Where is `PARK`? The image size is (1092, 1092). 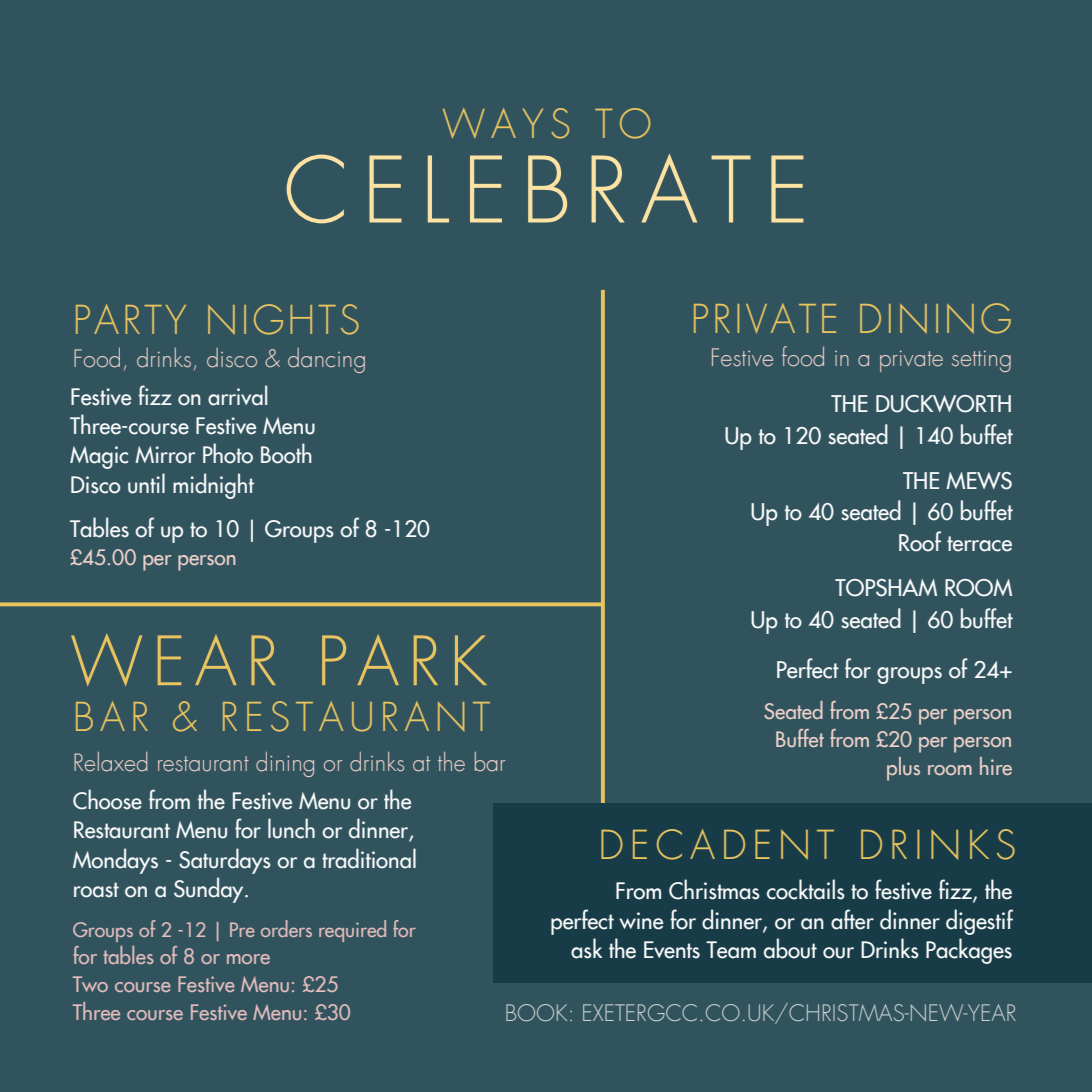
PARK is located at coordinates (404, 660).
